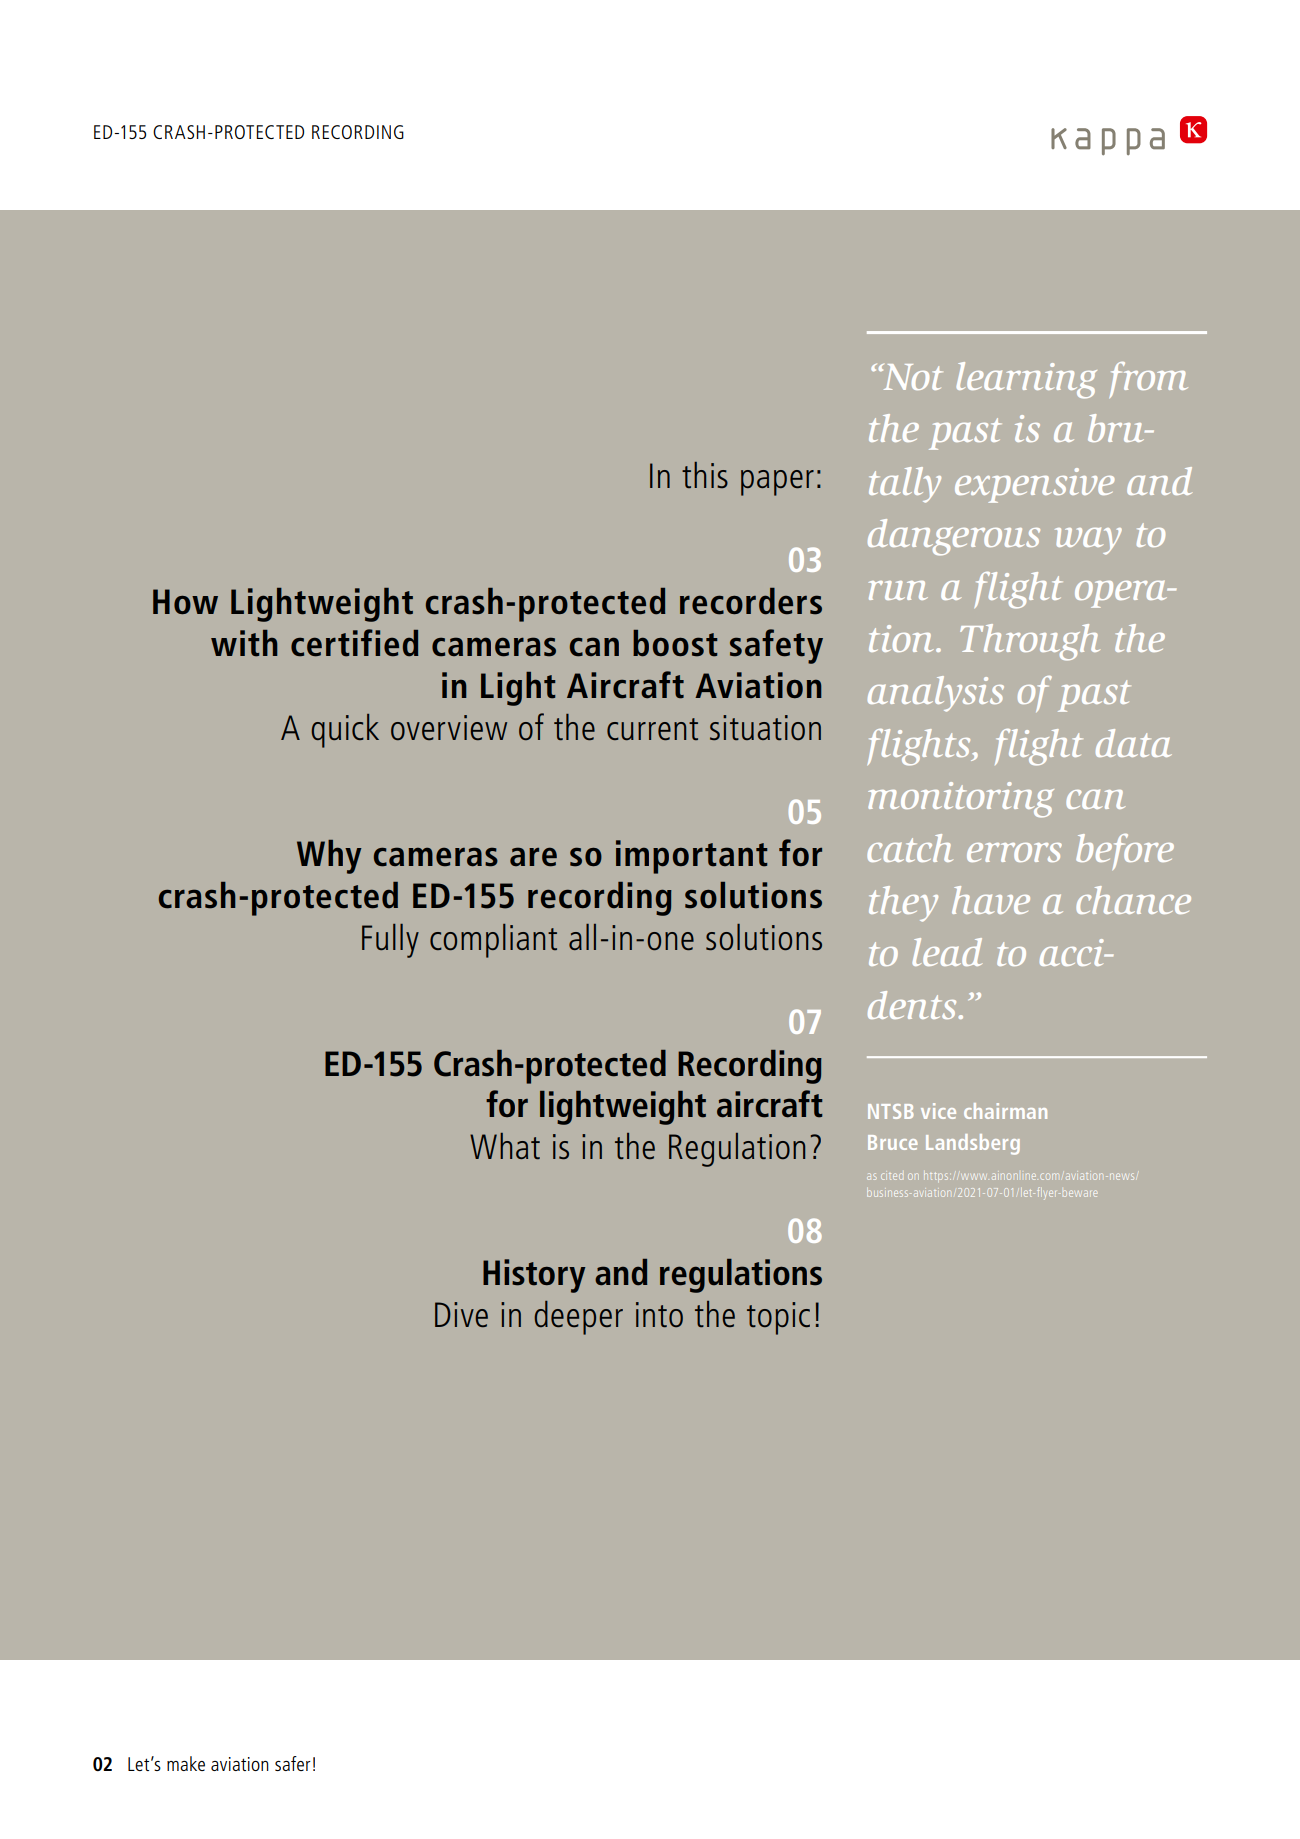 This page has height=1839, width=1300. Describe the element at coordinates (705, 475) in the page. I see `this` at that location.
